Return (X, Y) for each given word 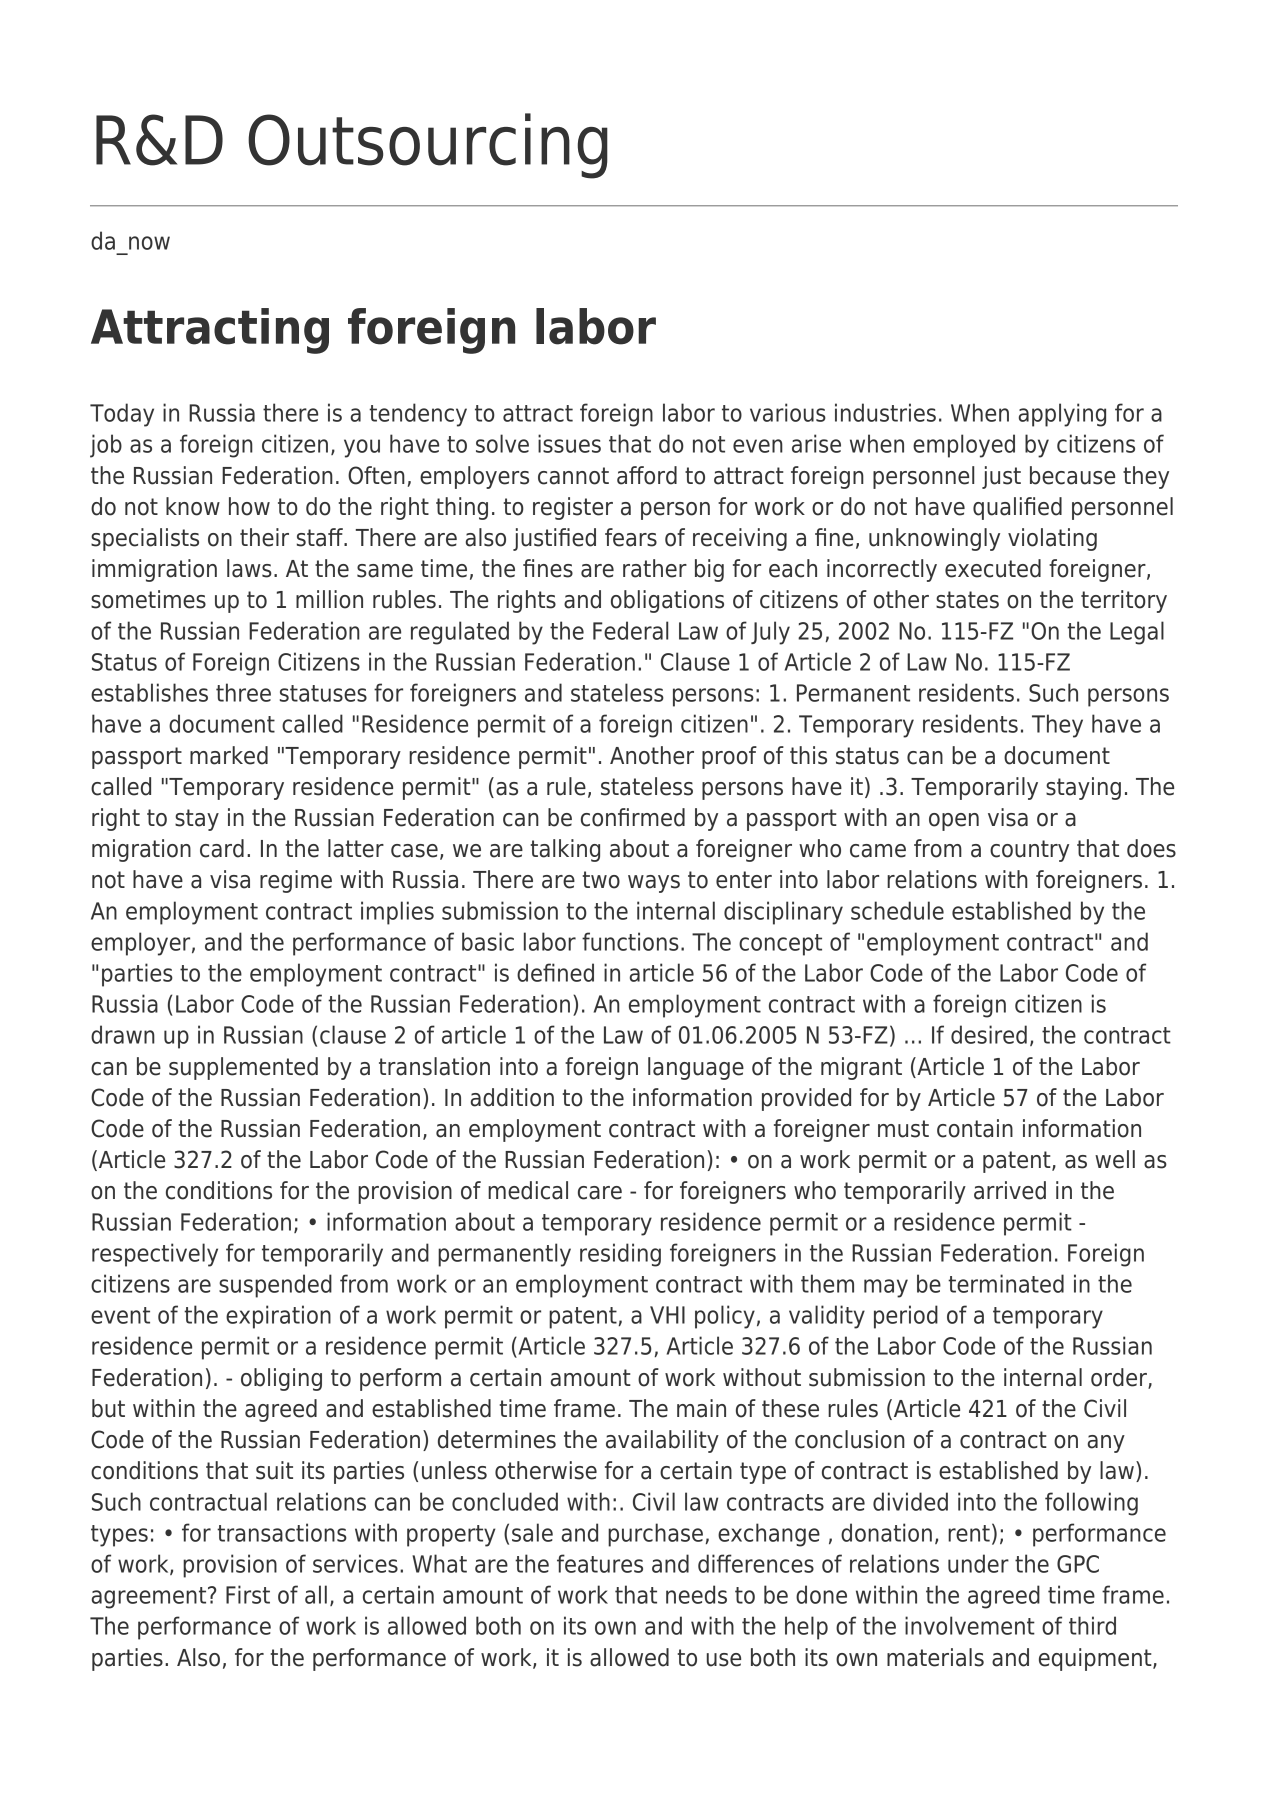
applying (1062, 415)
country (1029, 851)
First (248, 1594)
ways (654, 884)
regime (296, 881)
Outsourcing (428, 146)
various (788, 412)
